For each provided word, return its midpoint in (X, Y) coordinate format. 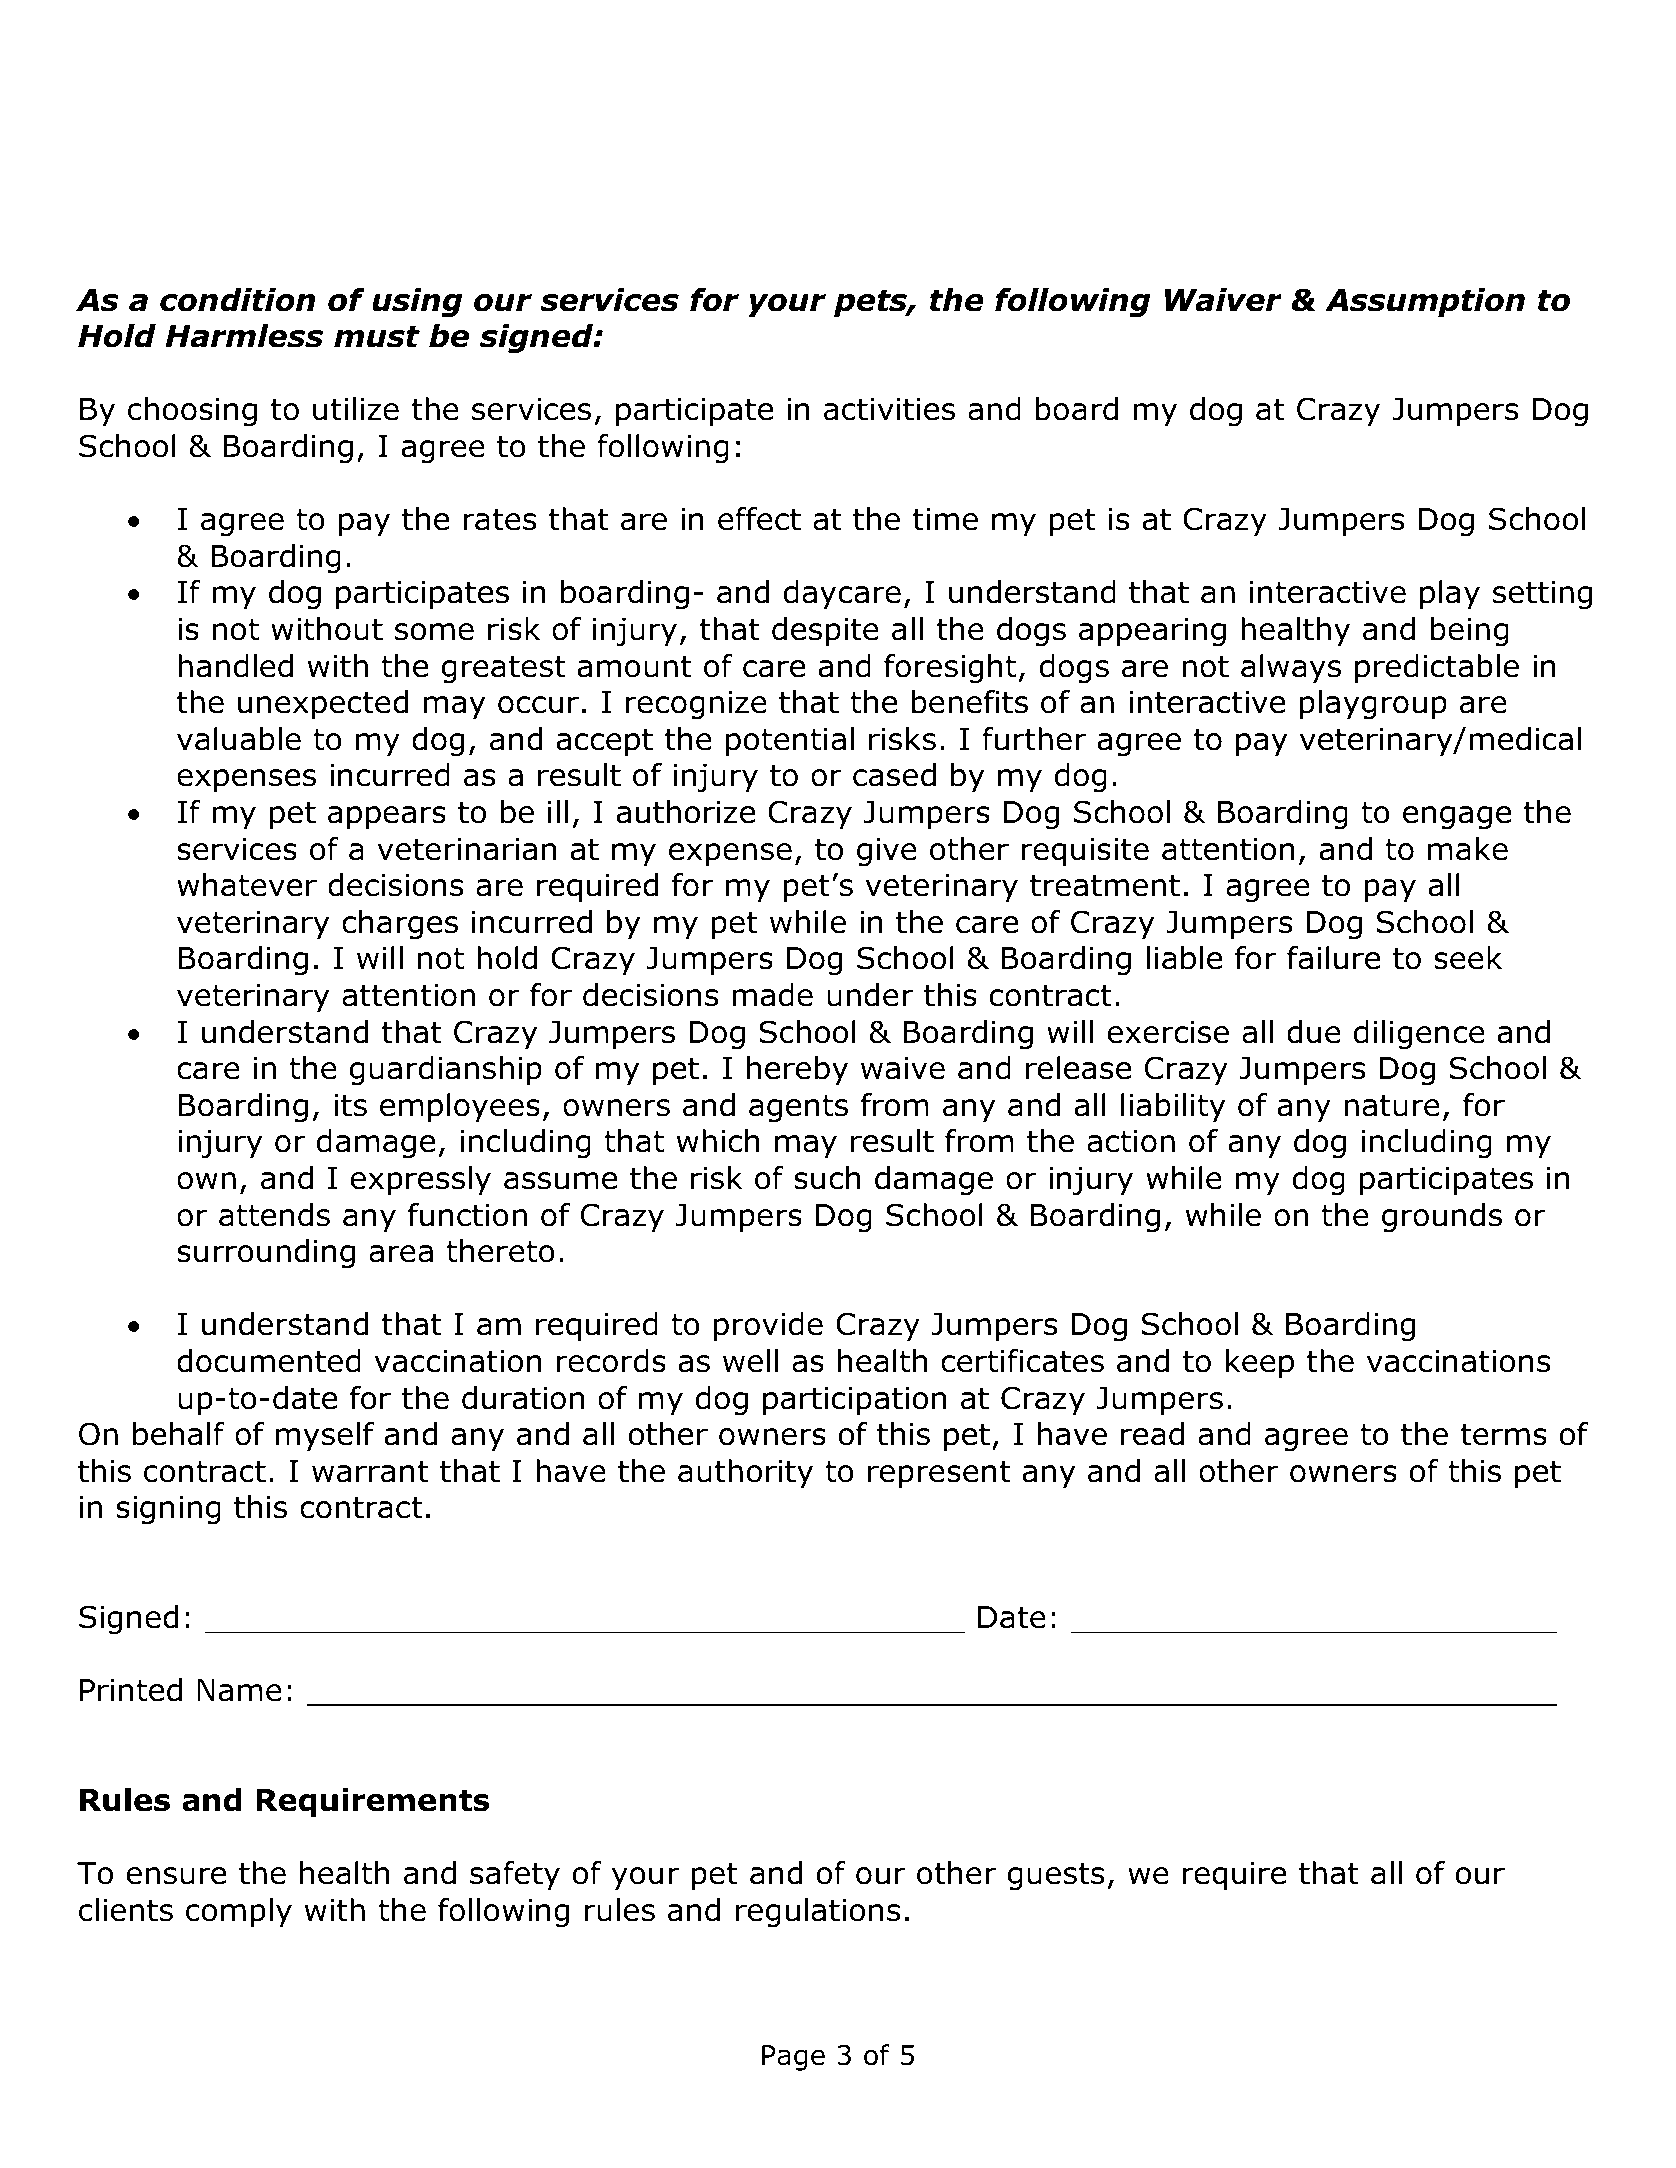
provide (768, 1326)
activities (889, 409)
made (772, 995)
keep (1260, 1363)
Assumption (1425, 302)
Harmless (244, 336)
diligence (1419, 1035)
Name (239, 1690)
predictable (1437, 668)
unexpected (323, 704)
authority (745, 1473)
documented (269, 1361)
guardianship (446, 1071)
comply (239, 1912)
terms (1504, 1434)
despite (825, 631)
